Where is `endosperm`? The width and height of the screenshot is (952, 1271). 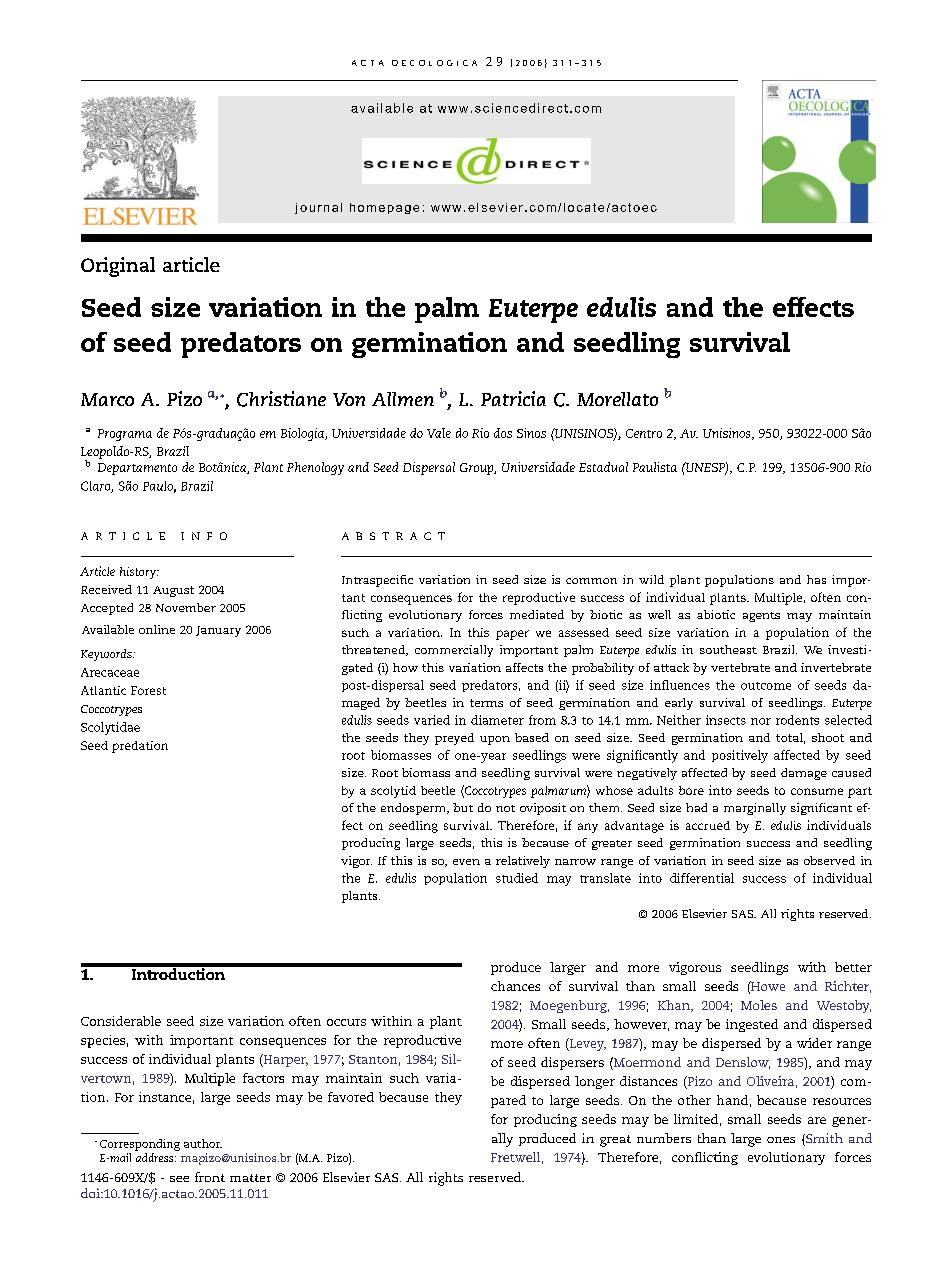
endosperm is located at coordinates (414, 809).
